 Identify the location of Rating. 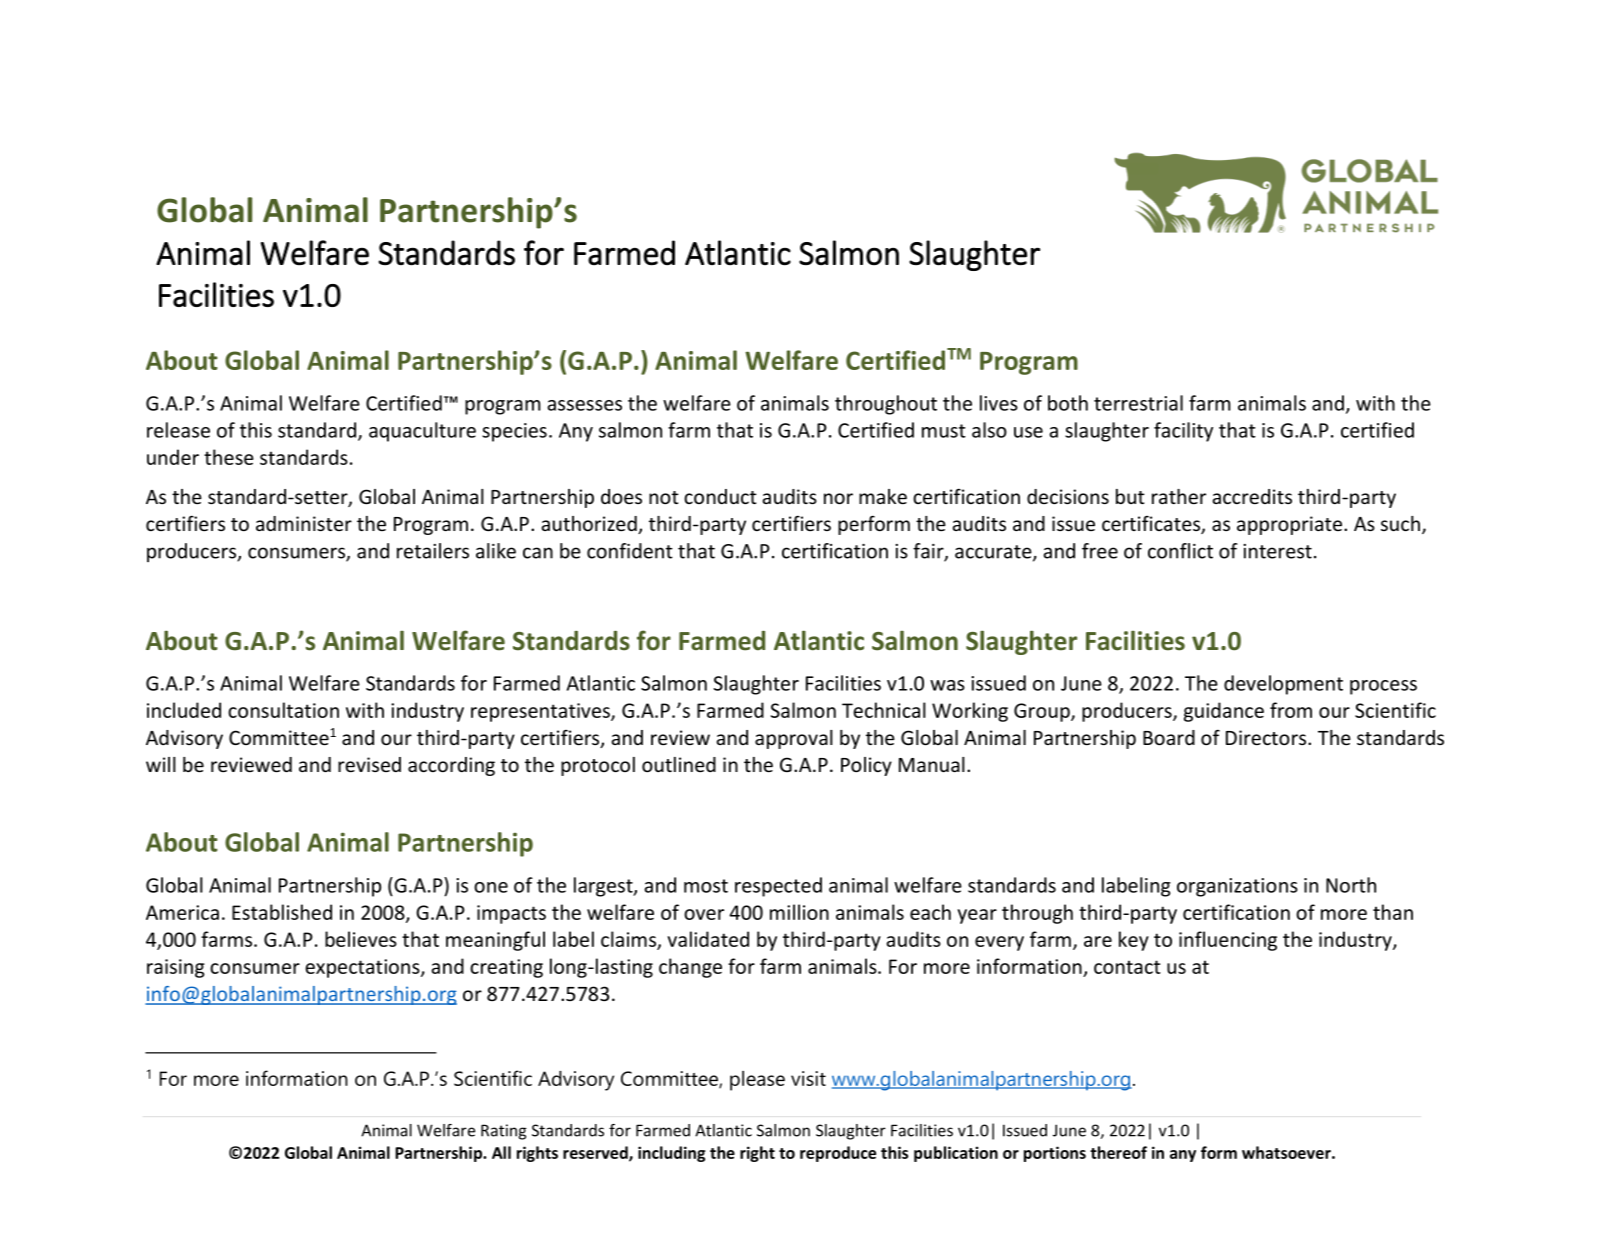
(504, 1132).
